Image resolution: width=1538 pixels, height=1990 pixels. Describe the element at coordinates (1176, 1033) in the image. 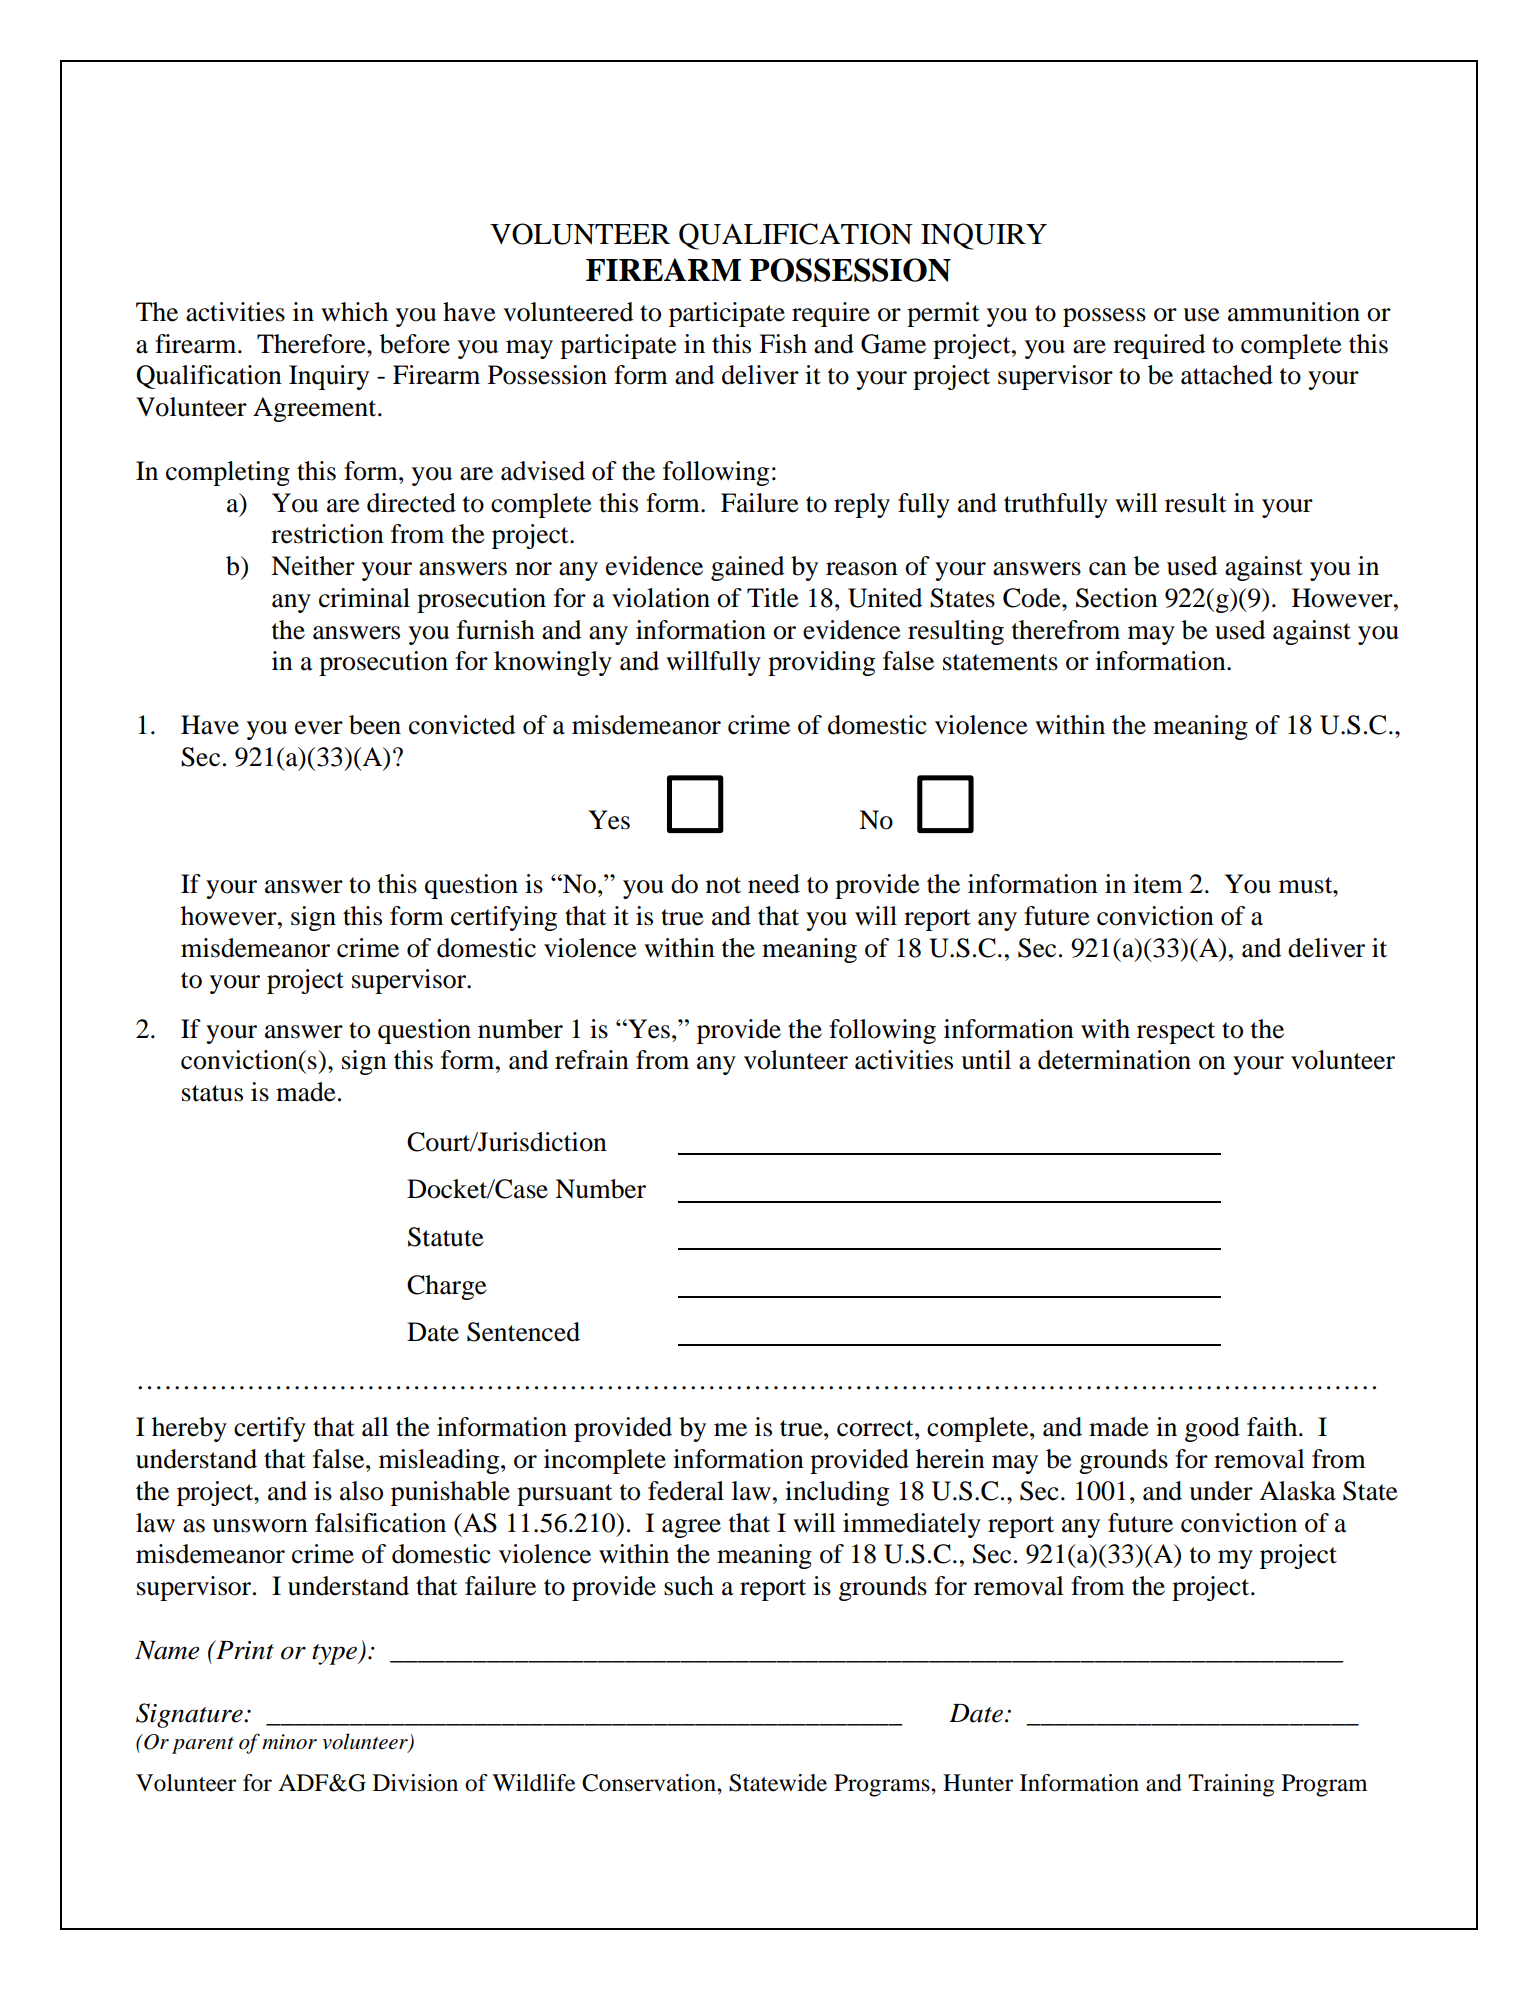

I see `respect` at that location.
